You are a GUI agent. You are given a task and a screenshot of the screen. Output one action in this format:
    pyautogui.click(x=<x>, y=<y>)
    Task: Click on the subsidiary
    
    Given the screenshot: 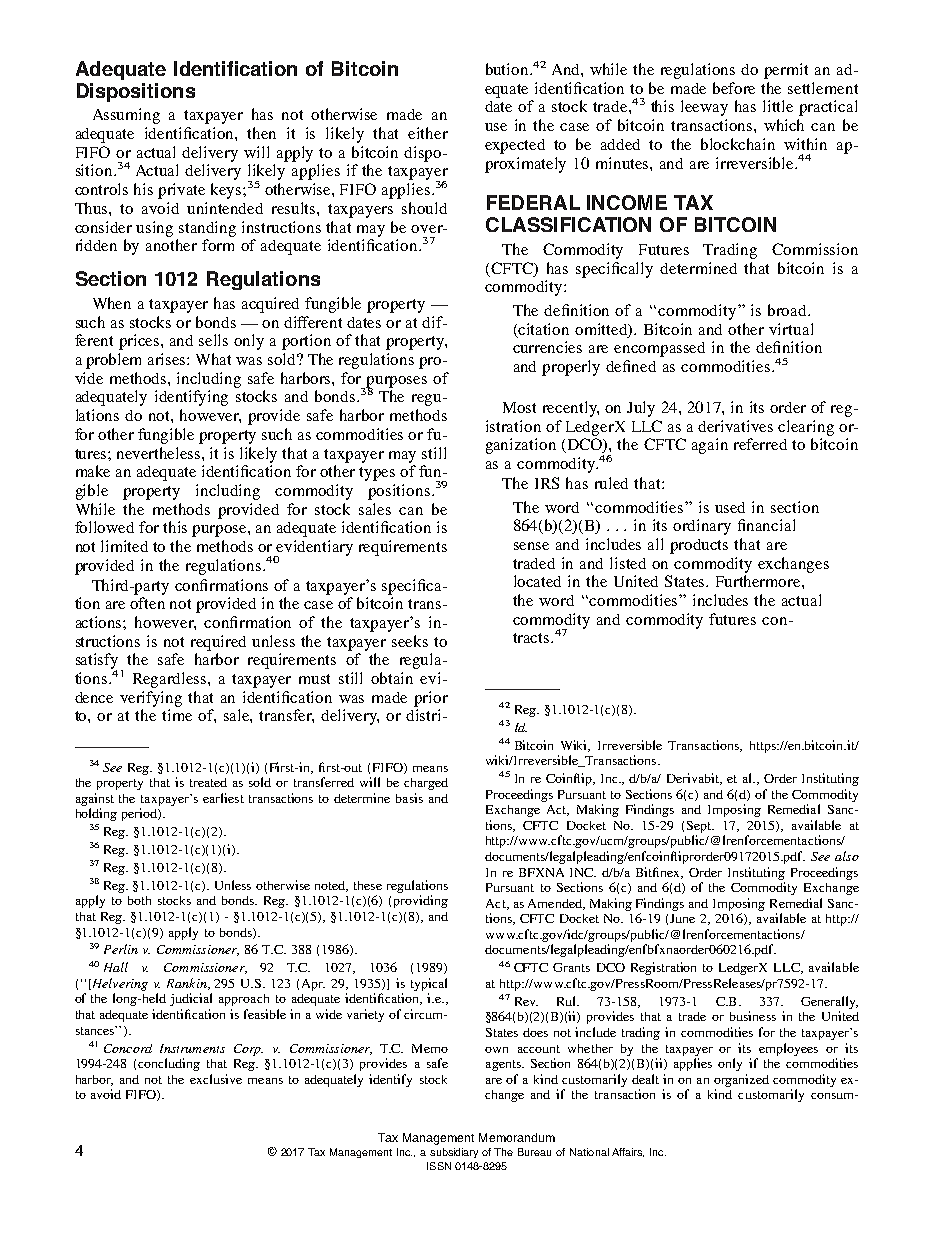 What is the action you would take?
    pyautogui.click(x=454, y=1153)
